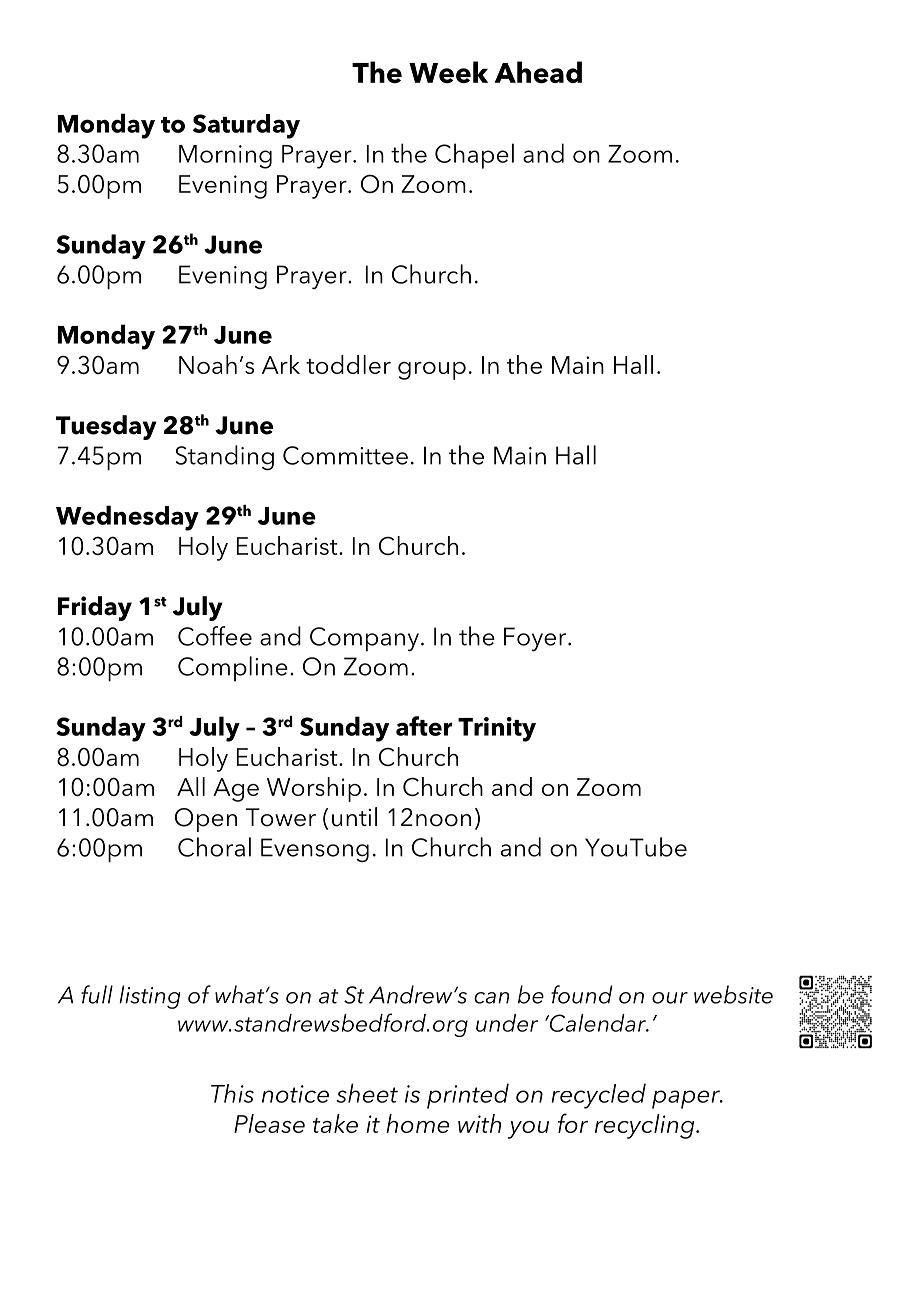 The image size is (924, 1308). Describe the element at coordinates (246, 126) in the screenshot. I see `Saturday` at that location.
